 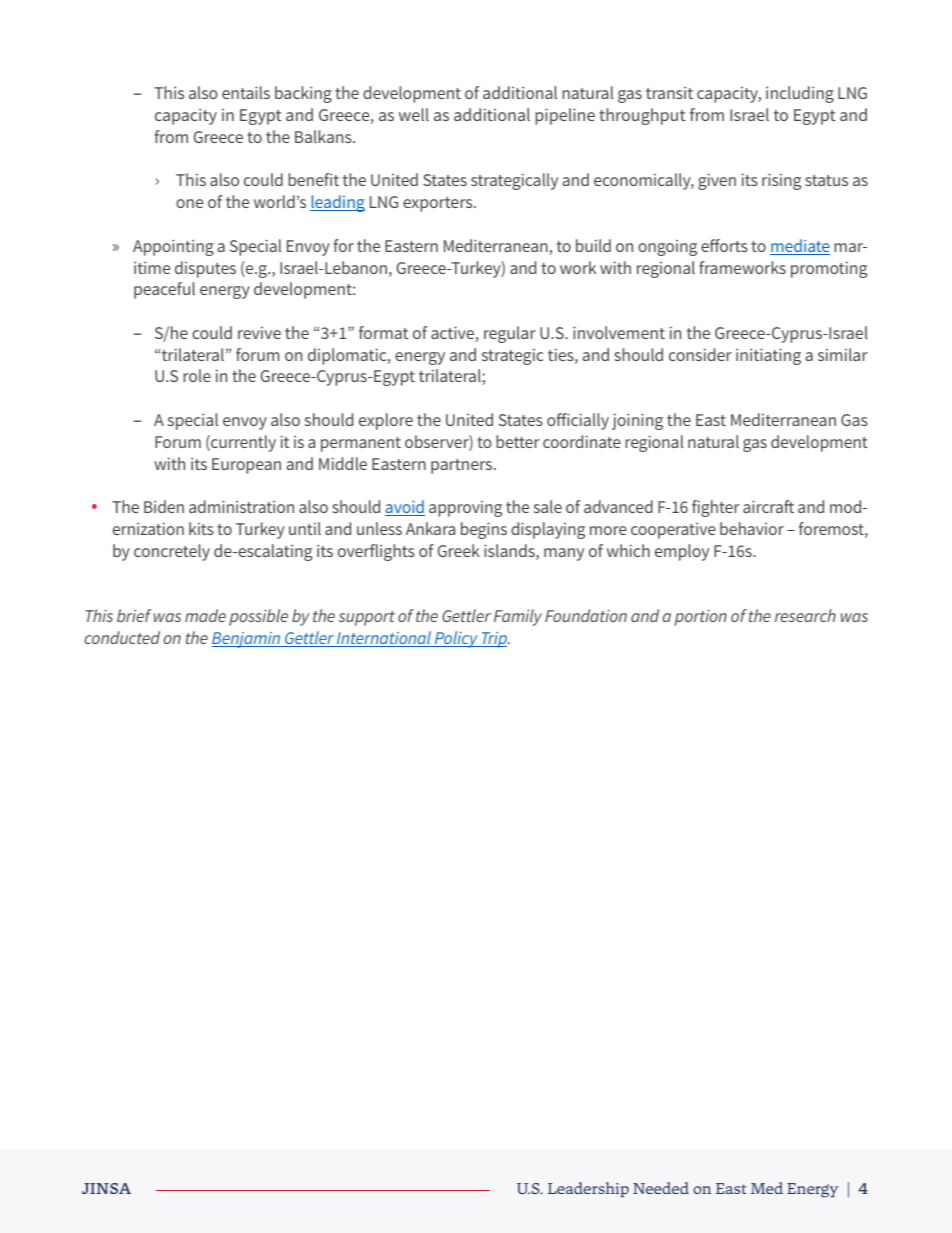 What do you see at coordinates (800, 94) in the document?
I see `including` at bounding box center [800, 94].
